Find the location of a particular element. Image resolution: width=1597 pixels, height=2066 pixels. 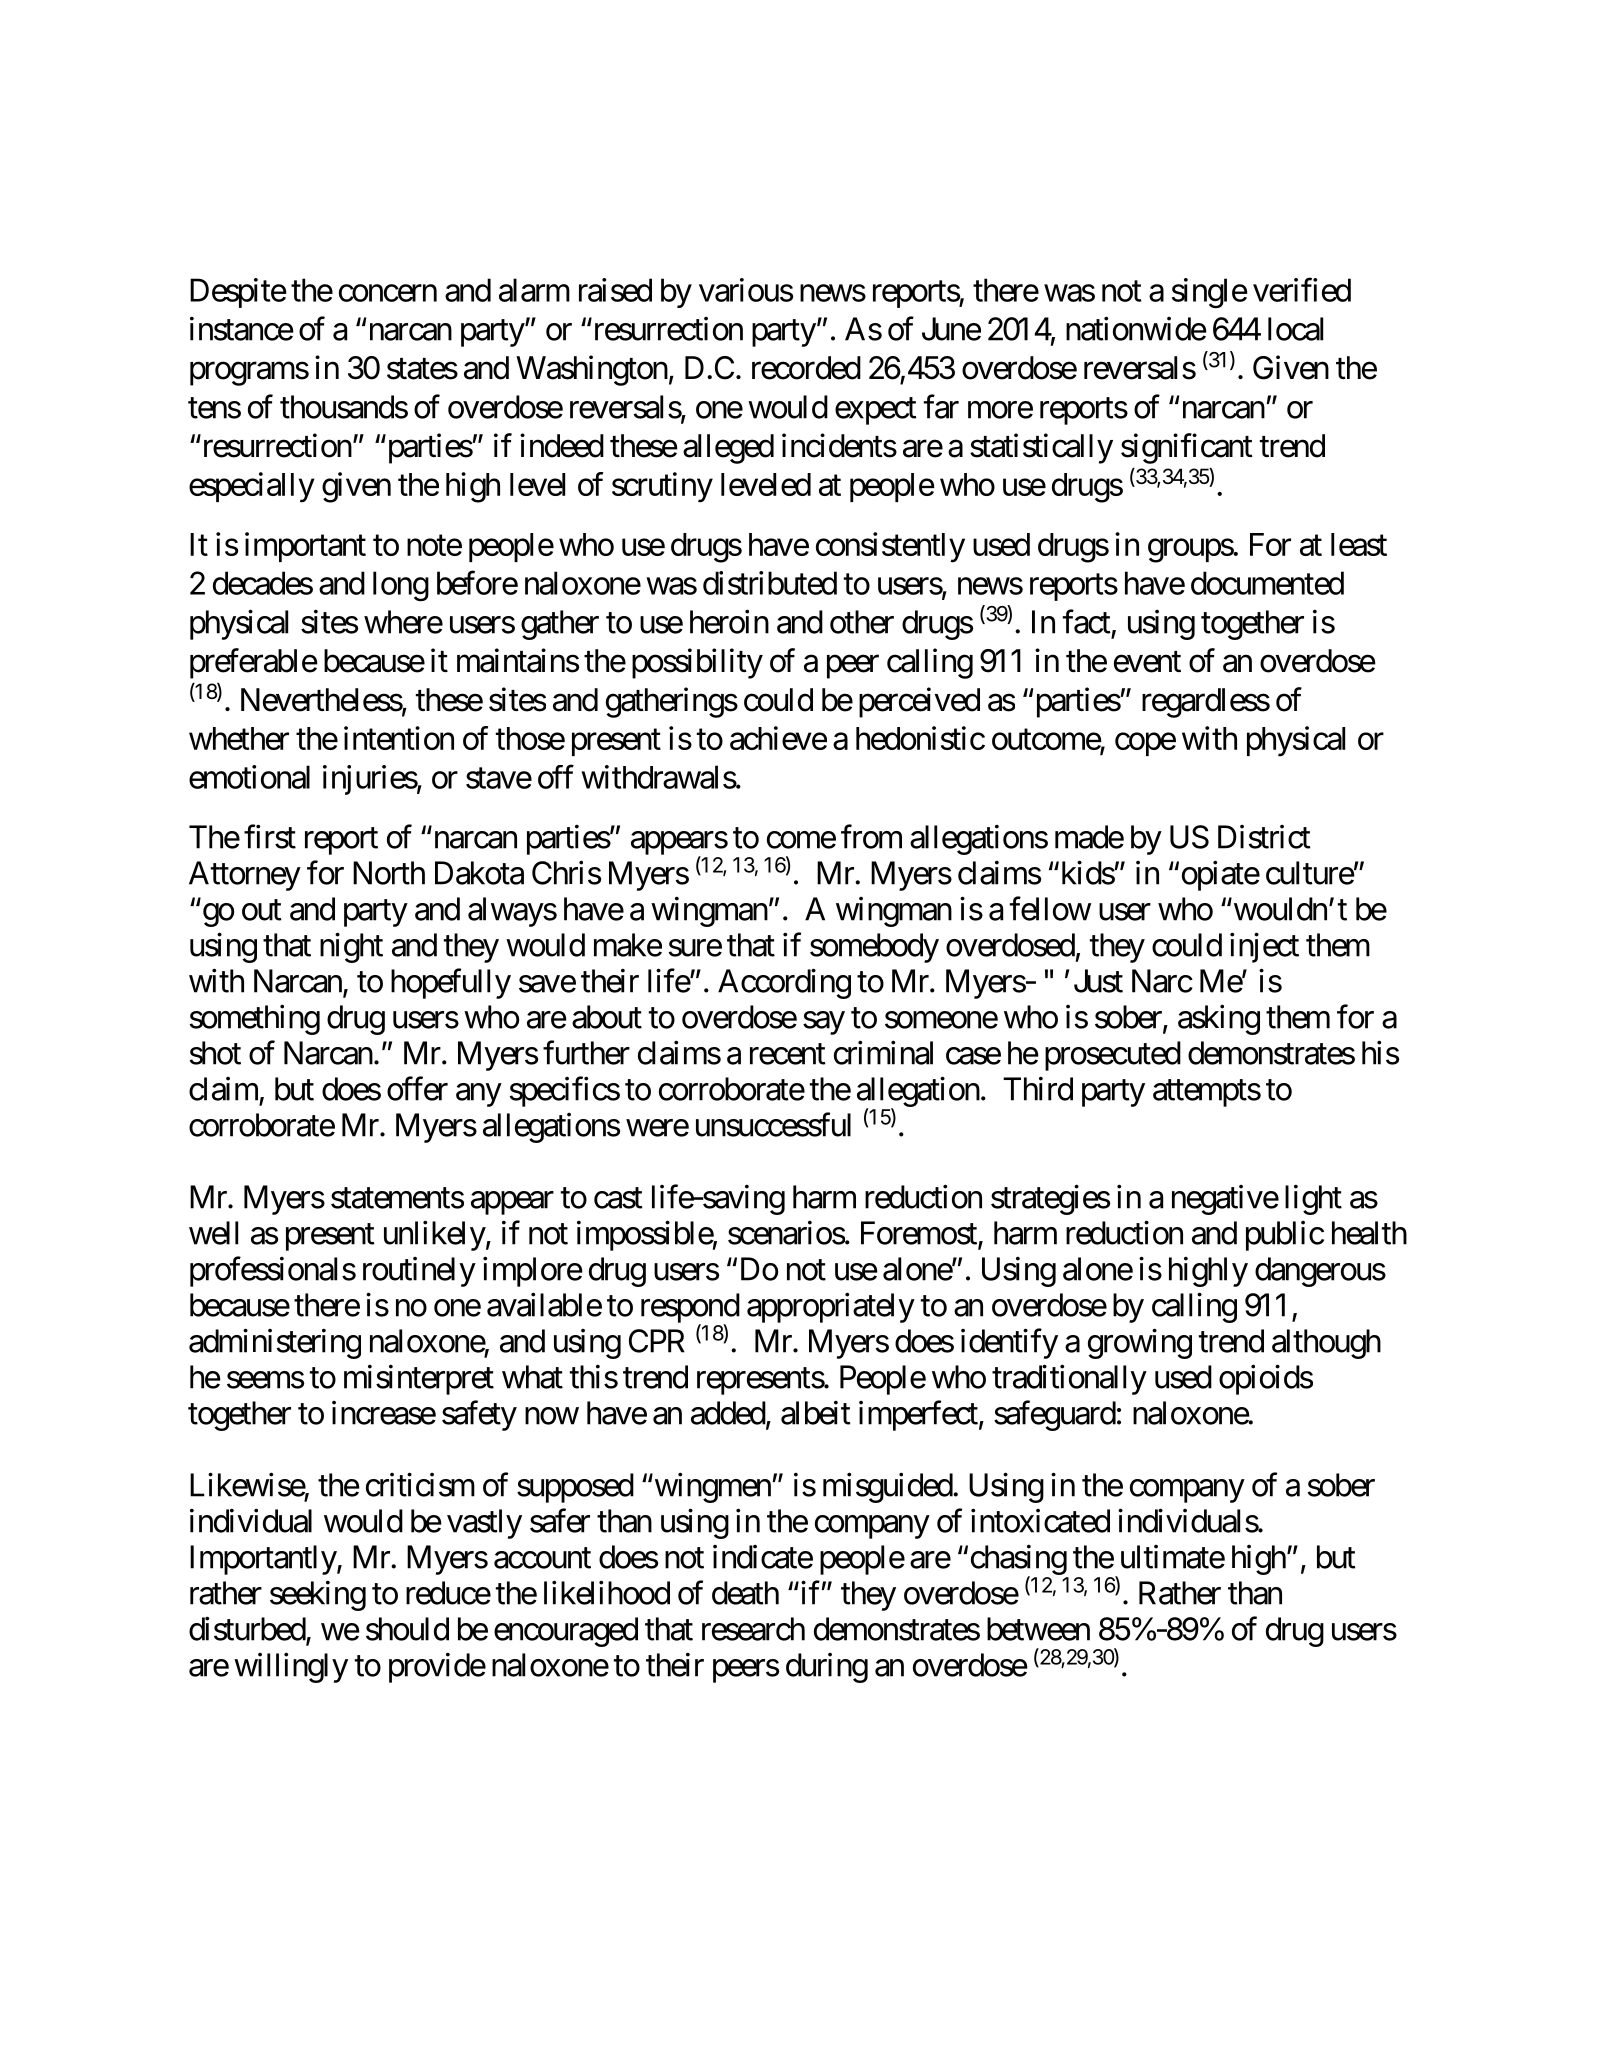

between is located at coordinates (1038, 1629).
